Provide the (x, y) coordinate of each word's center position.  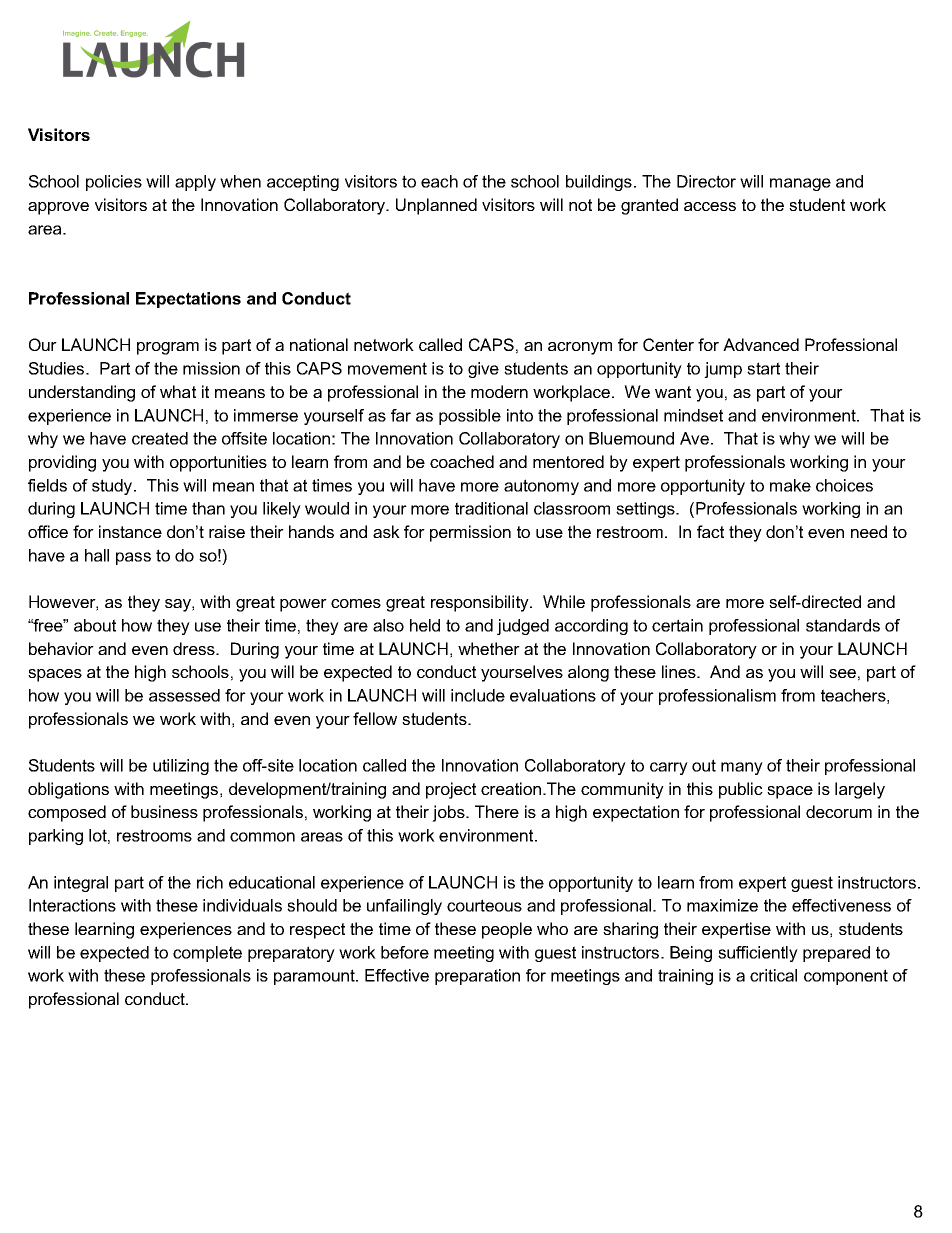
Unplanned (436, 206)
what (178, 391)
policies (114, 183)
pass (133, 558)
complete (207, 954)
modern (499, 391)
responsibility (481, 603)
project (451, 790)
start (763, 368)
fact (710, 531)
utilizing (181, 767)
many (742, 768)
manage (800, 184)
